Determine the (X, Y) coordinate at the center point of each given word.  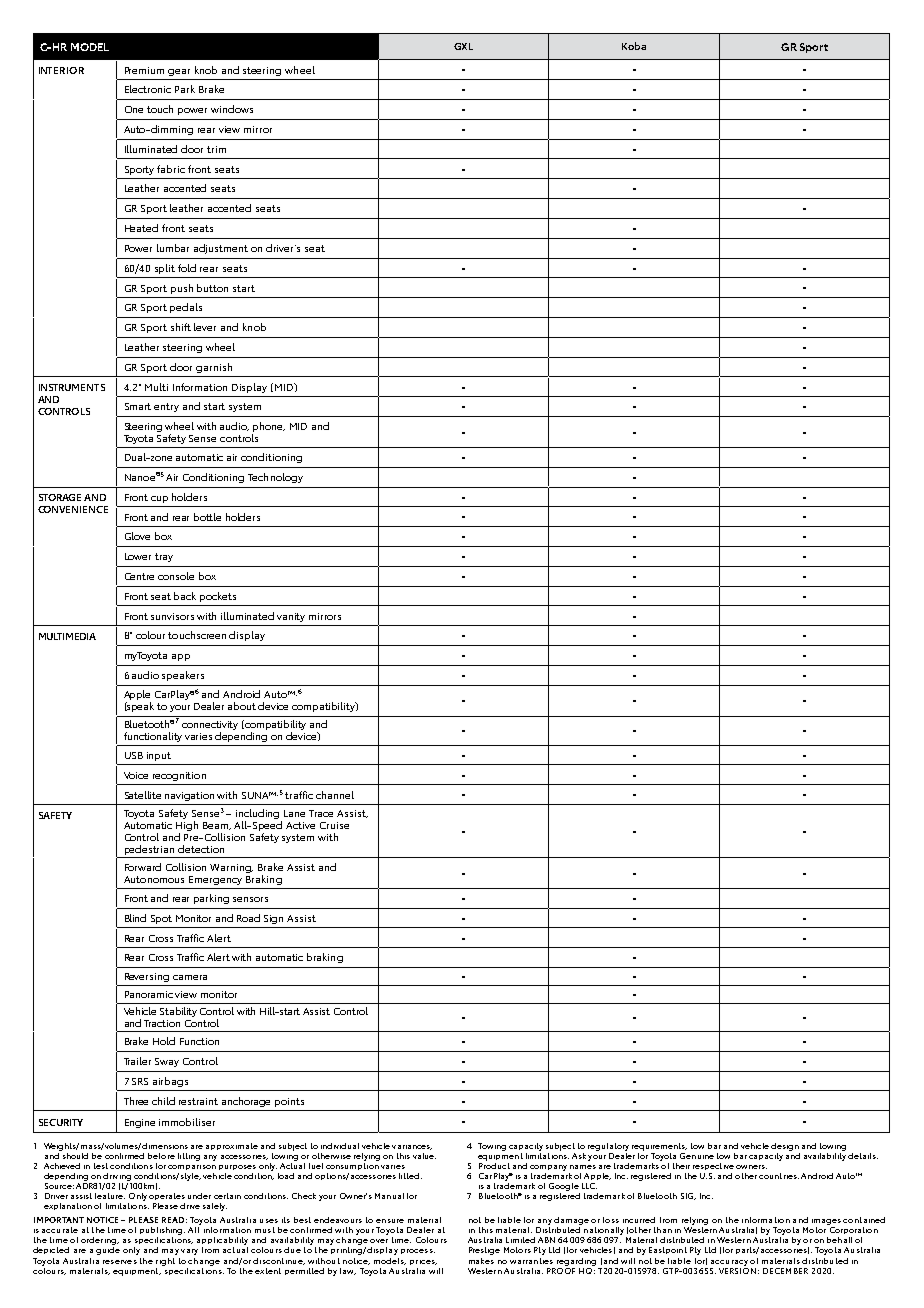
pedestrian (149, 851)
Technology (275, 478)
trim (216, 149)
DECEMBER (785, 1271)
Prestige (484, 1251)
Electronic (148, 89)
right (165, 1262)
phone (269, 427)
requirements (659, 1147)
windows (232, 109)
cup (159, 499)
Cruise (334, 825)
